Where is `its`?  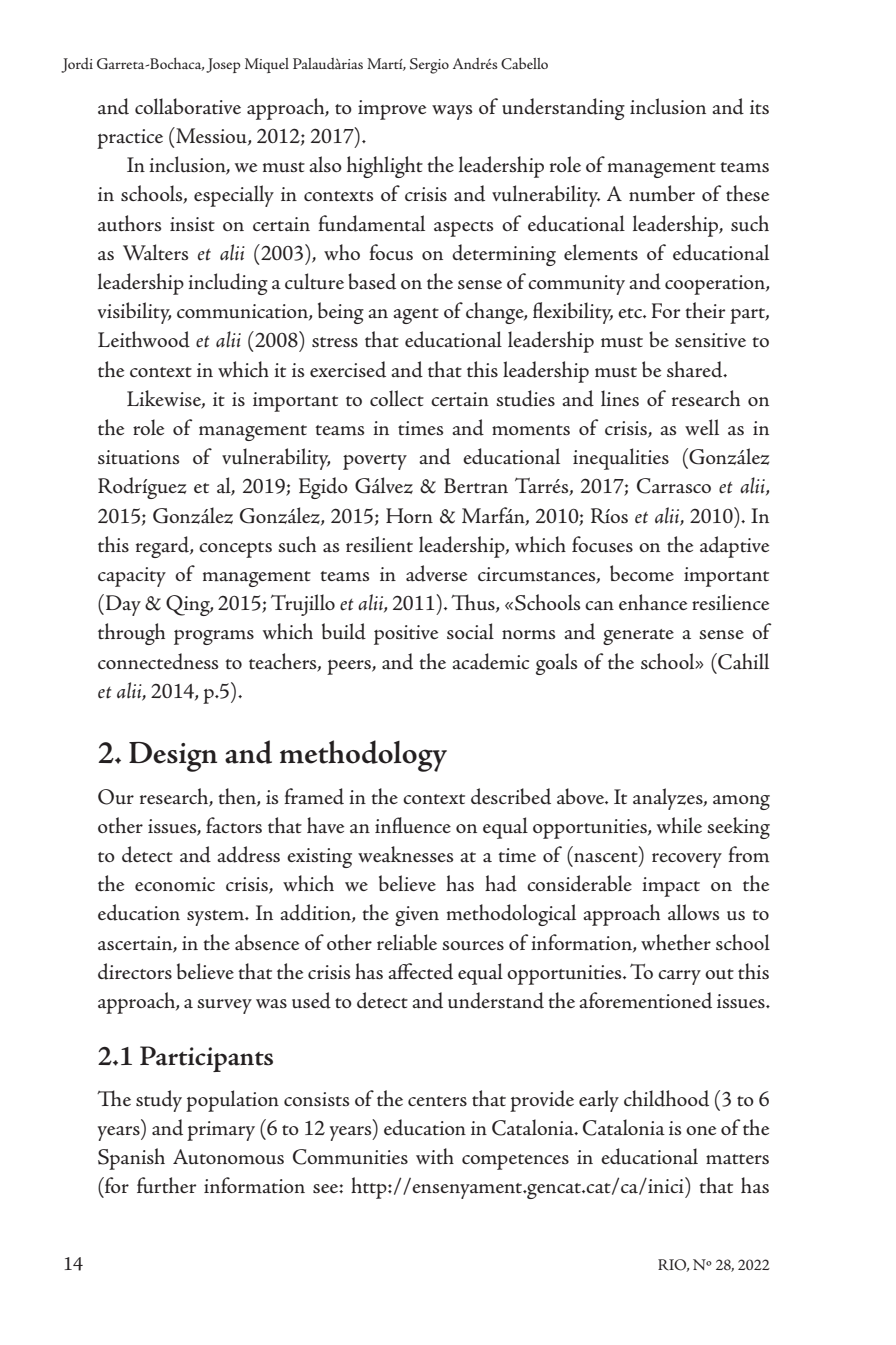 its is located at coordinates (759, 107).
